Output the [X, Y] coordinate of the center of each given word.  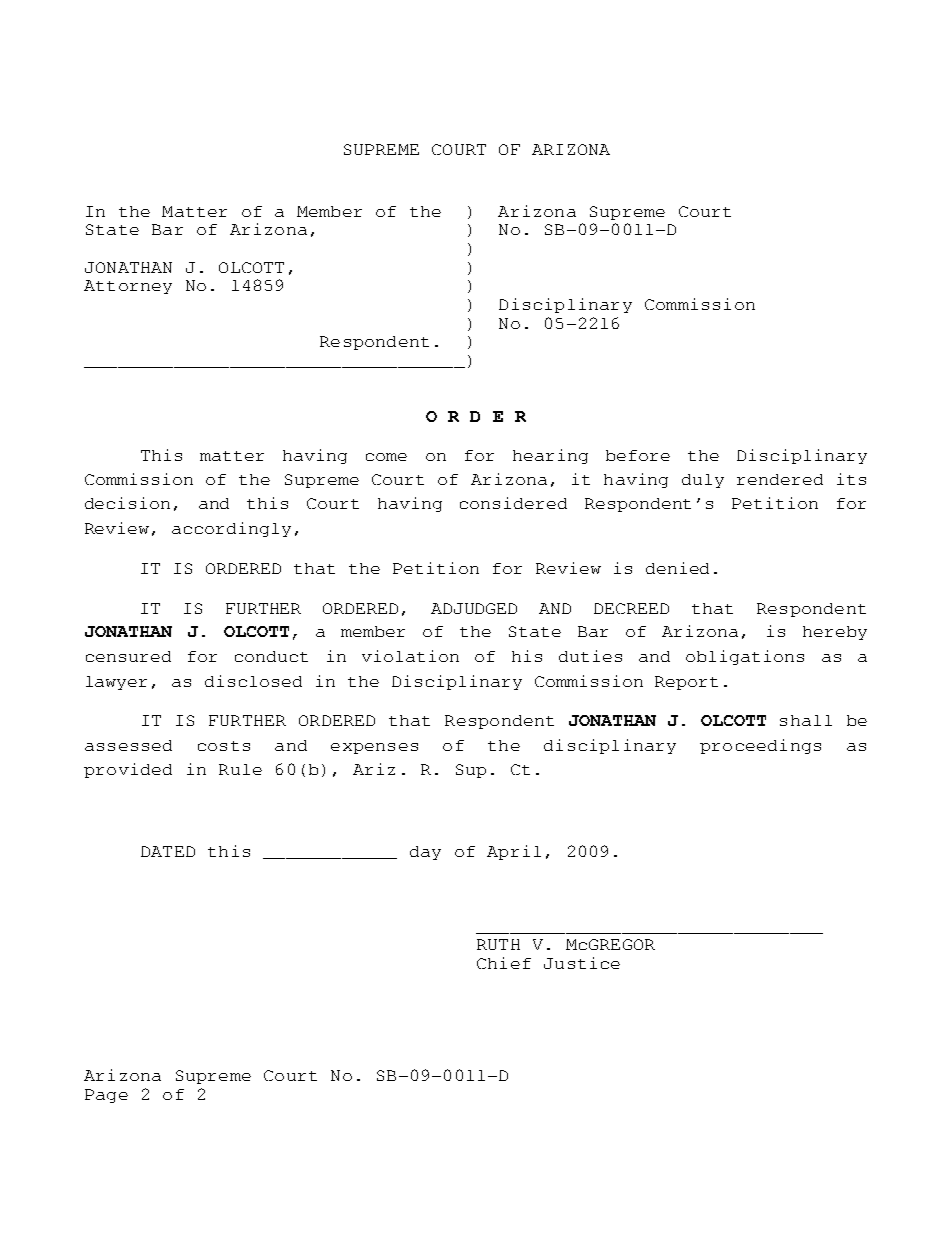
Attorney [128, 287]
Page [106, 1096]
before [638, 455]
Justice [582, 963]
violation [410, 656]
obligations [745, 657]
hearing [550, 456]
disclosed [253, 681]
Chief [504, 963]
